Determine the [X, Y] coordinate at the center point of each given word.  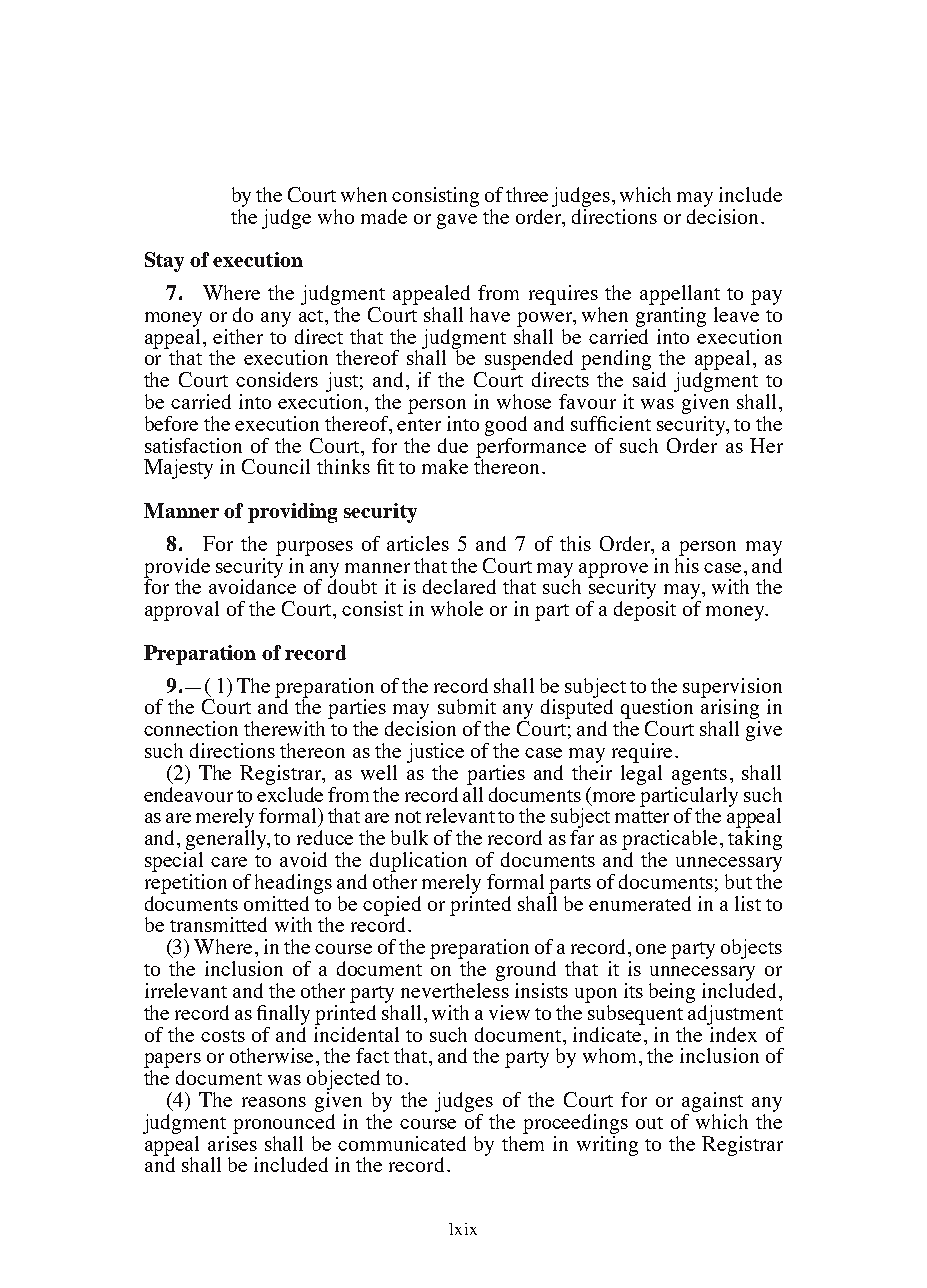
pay [766, 297]
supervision [732, 689]
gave [457, 221]
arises [232, 1142]
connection [191, 728]
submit [467, 706]
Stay [164, 262]
